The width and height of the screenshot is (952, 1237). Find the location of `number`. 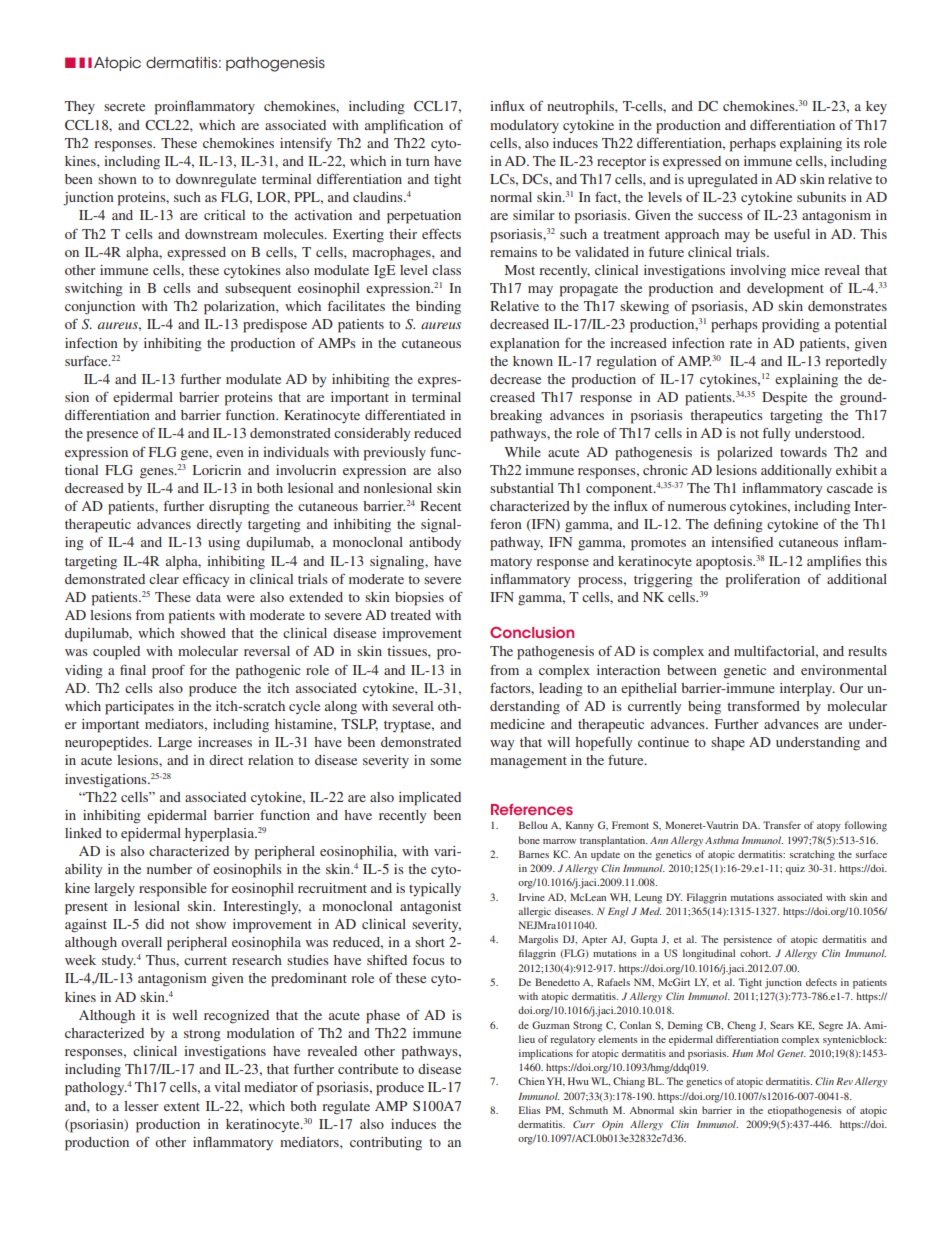

number is located at coordinates (169, 869).
